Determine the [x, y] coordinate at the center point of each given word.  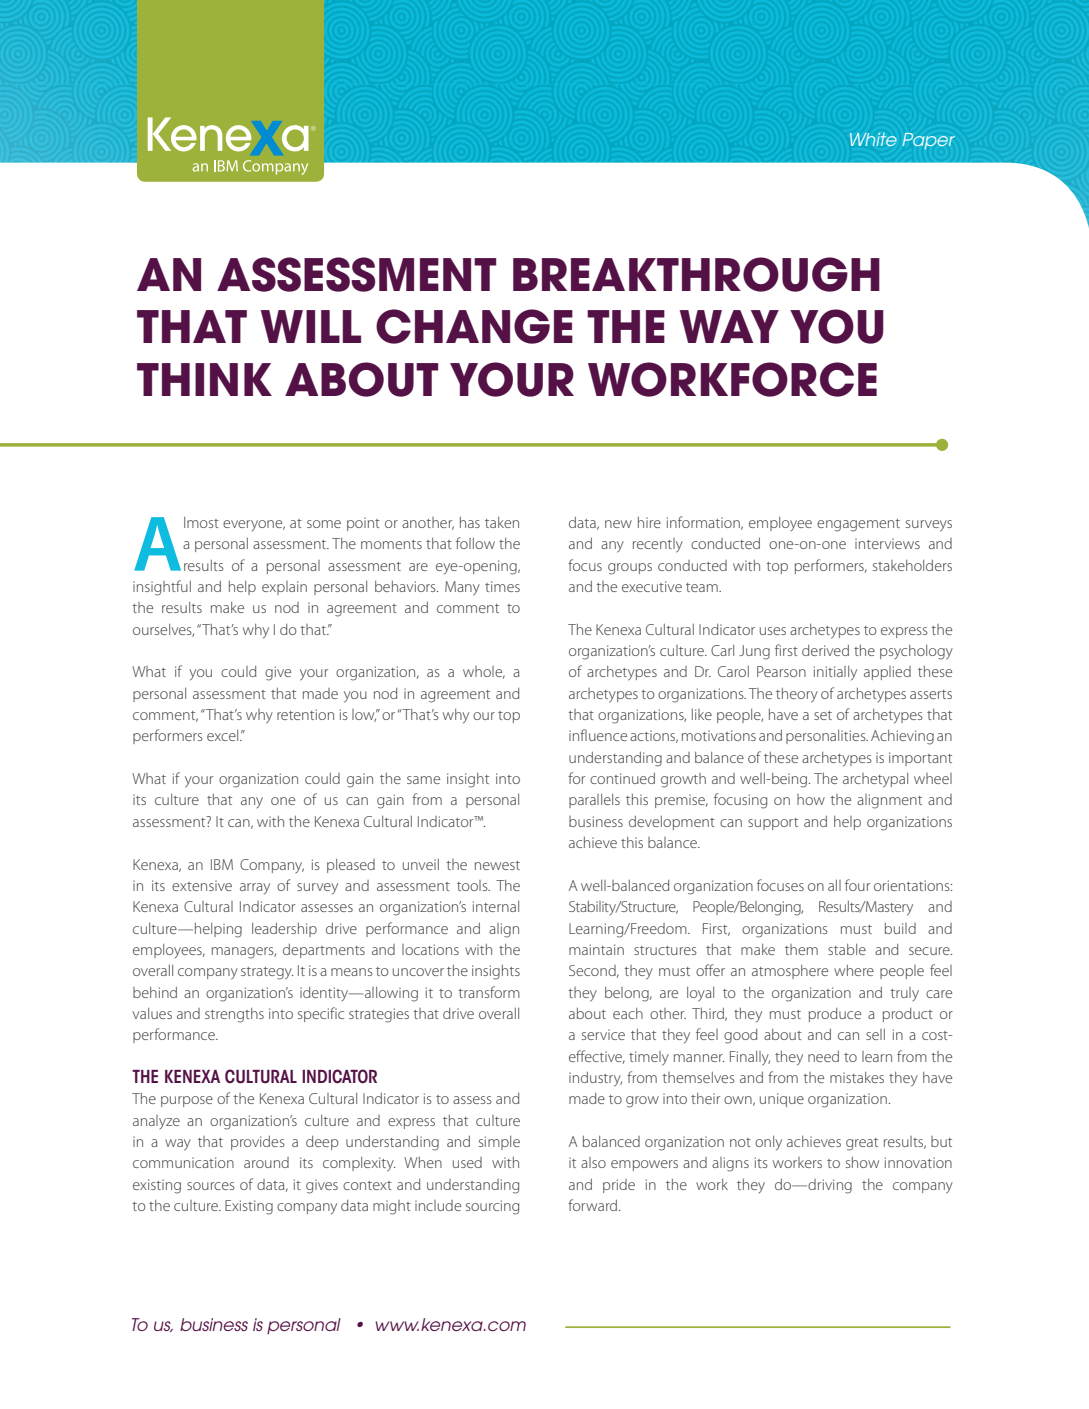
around [266, 1162]
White [873, 139]
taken [502, 522]
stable [847, 949]
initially [835, 673]
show [862, 1162]
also [593, 1162]
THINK [204, 379]
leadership [284, 930]
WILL [311, 326]
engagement [858, 525]
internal [496, 906]
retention [305, 714]
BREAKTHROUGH [696, 274]
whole [484, 672]
